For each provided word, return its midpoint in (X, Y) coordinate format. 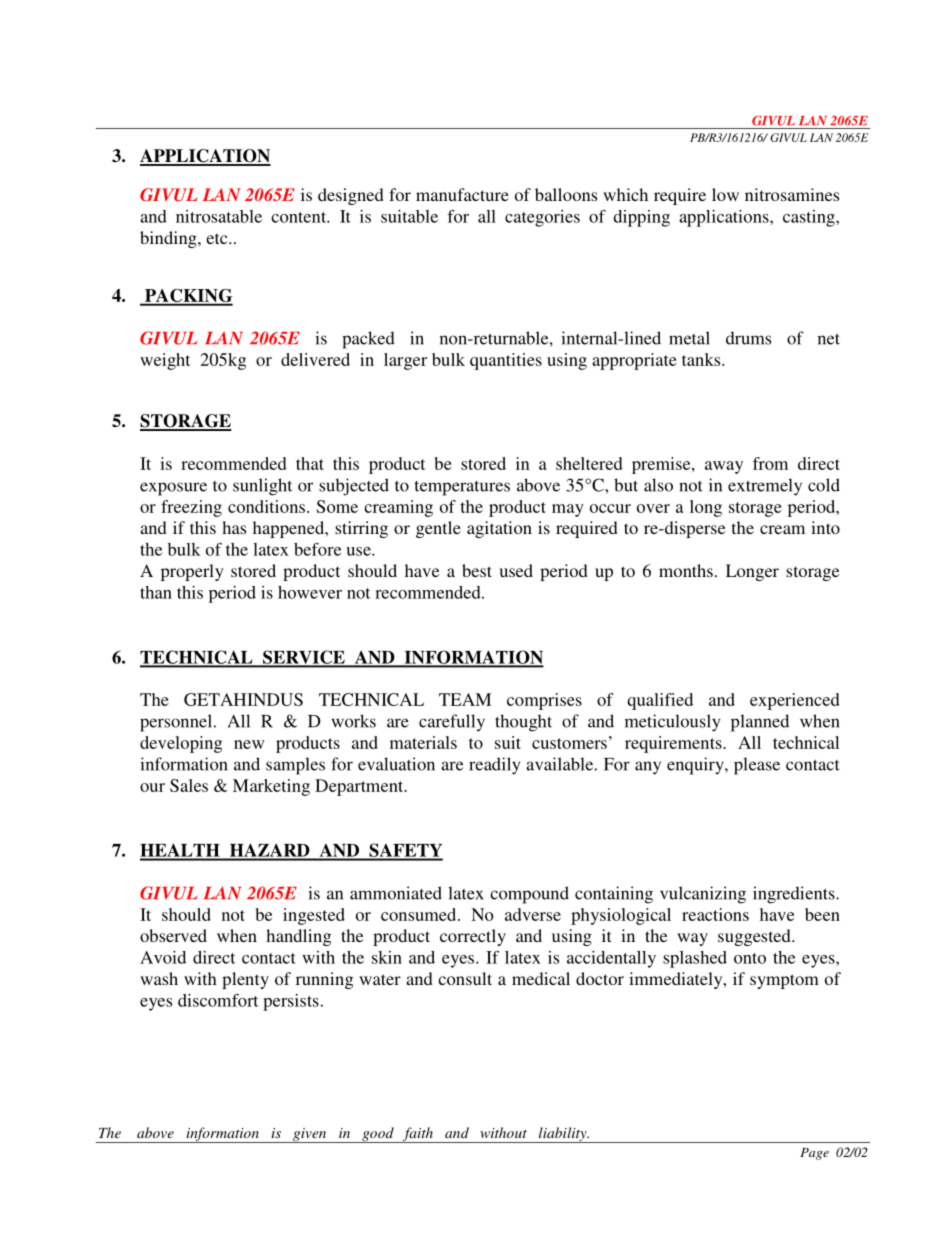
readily (494, 766)
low (725, 194)
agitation (499, 529)
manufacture (462, 194)
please (757, 766)
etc (218, 238)
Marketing (271, 787)
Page (814, 1154)
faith (417, 1135)
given (310, 1135)
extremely (765, 487)
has (234, 527)
